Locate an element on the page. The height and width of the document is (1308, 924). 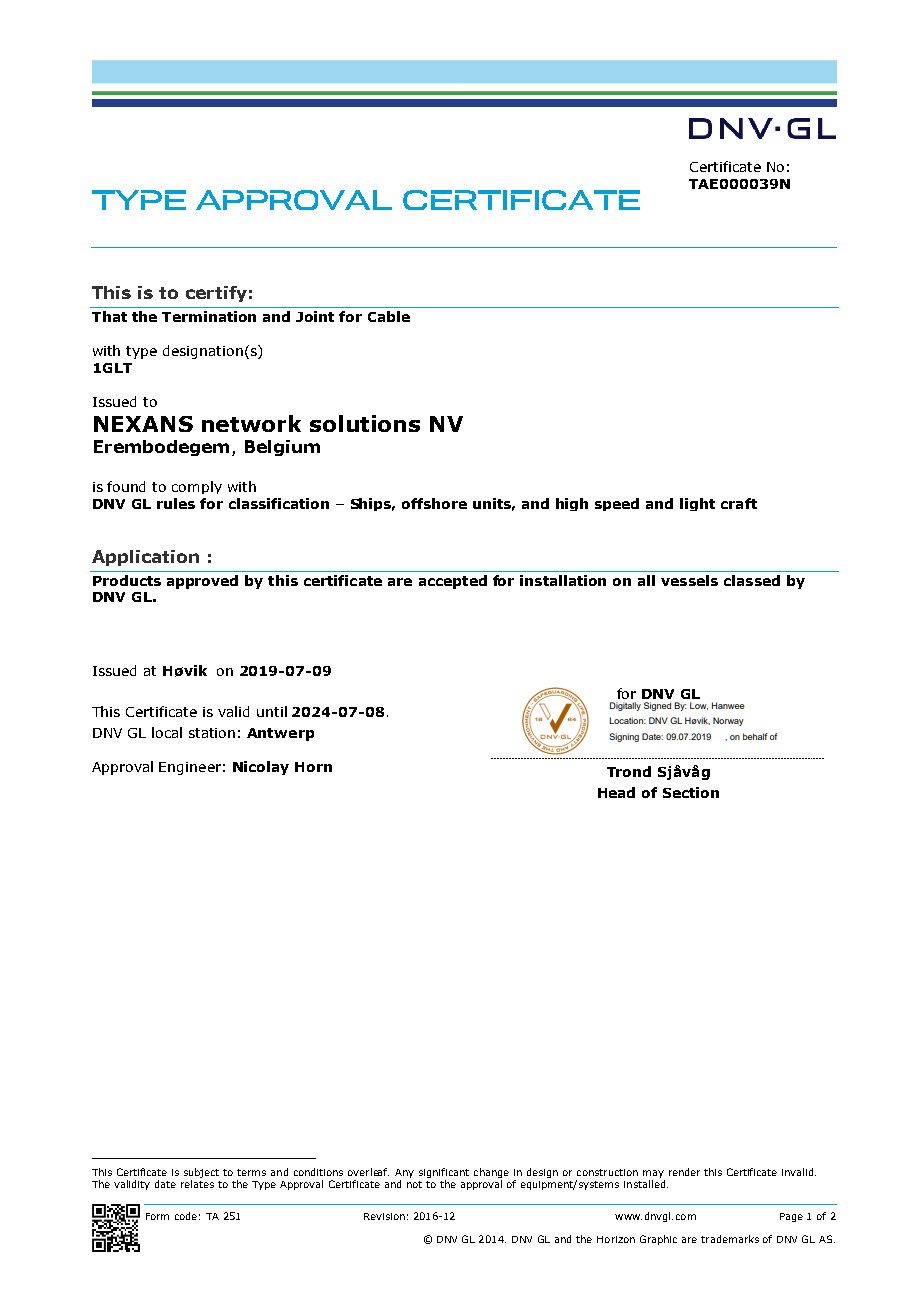
Termination is located at coordinates (209, 316).
